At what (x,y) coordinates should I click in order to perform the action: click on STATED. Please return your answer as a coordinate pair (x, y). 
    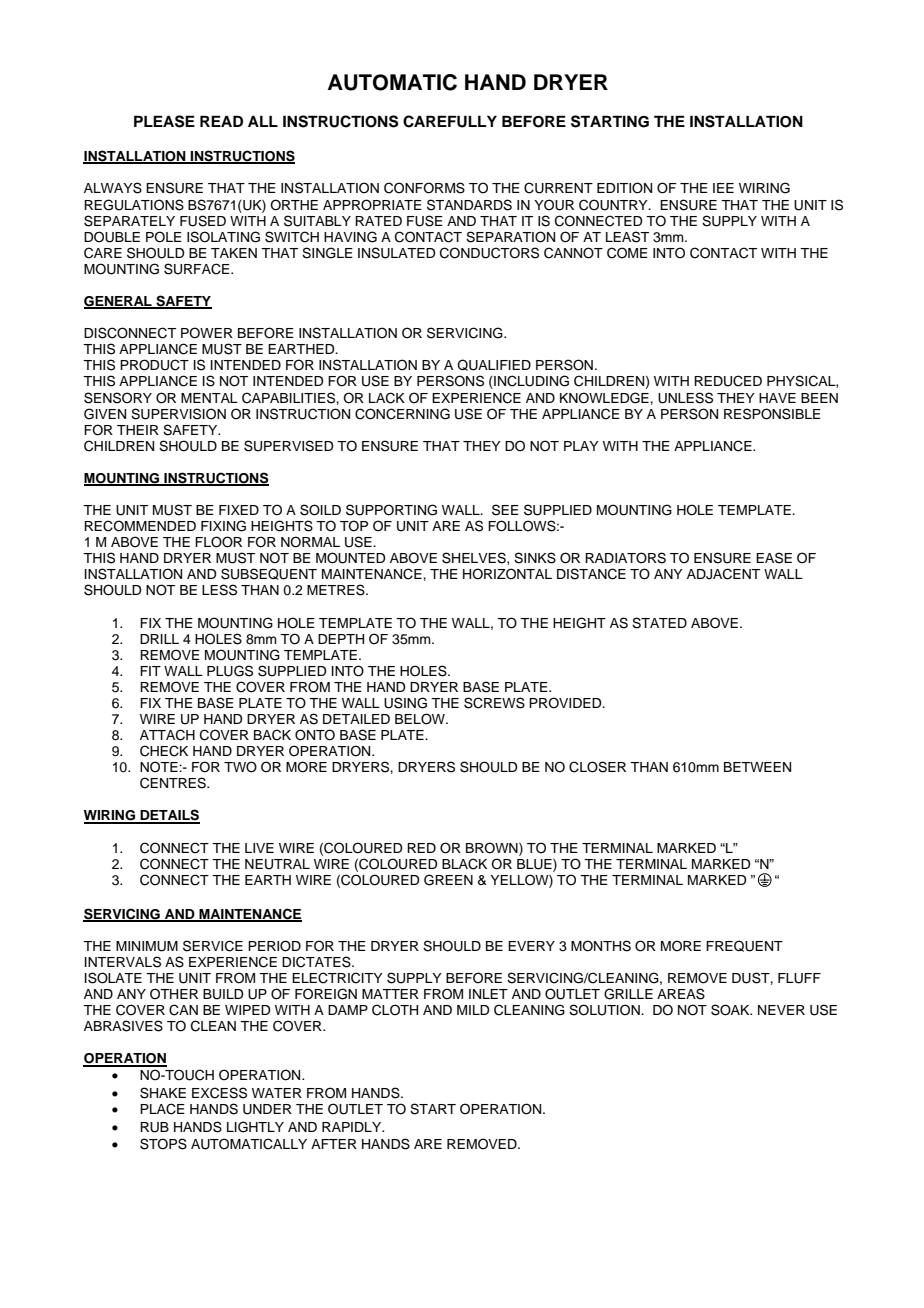
    Looking at the image, I should click on (659, 623).
